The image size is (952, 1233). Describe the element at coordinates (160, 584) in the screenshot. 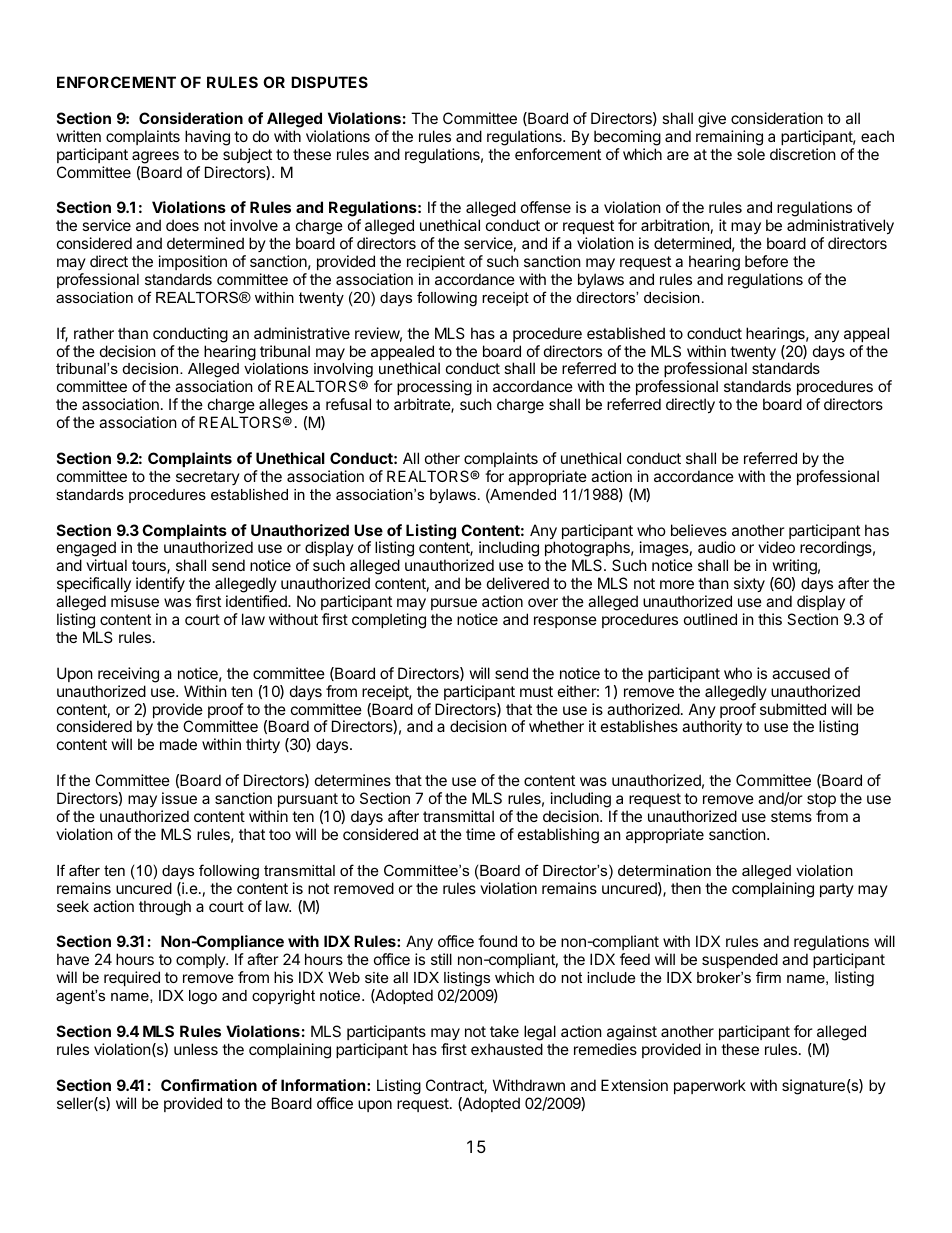

I see `identify` at that location.
